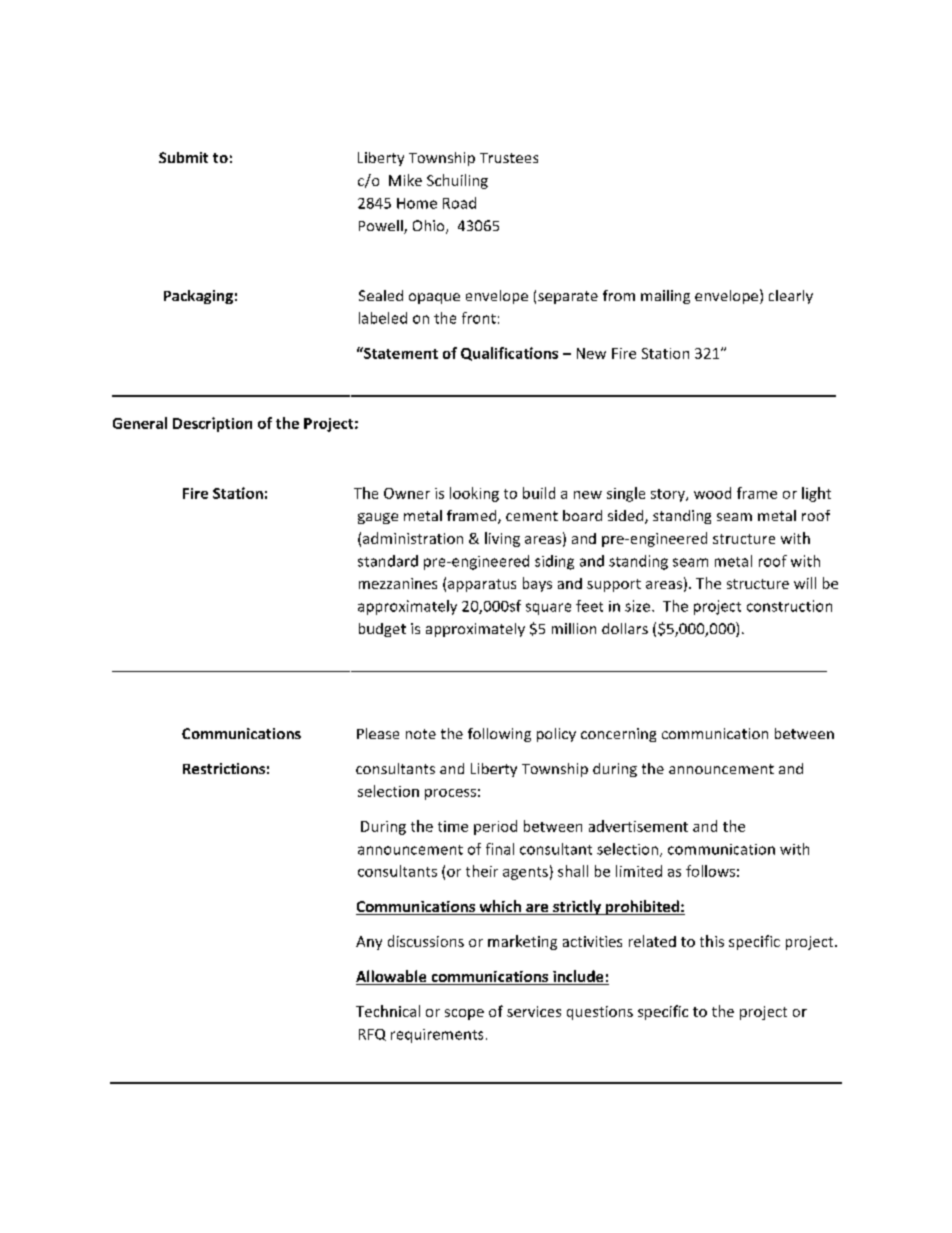 The image size is (952, 1233). I want to click on Technical, so click(388, 1011).
